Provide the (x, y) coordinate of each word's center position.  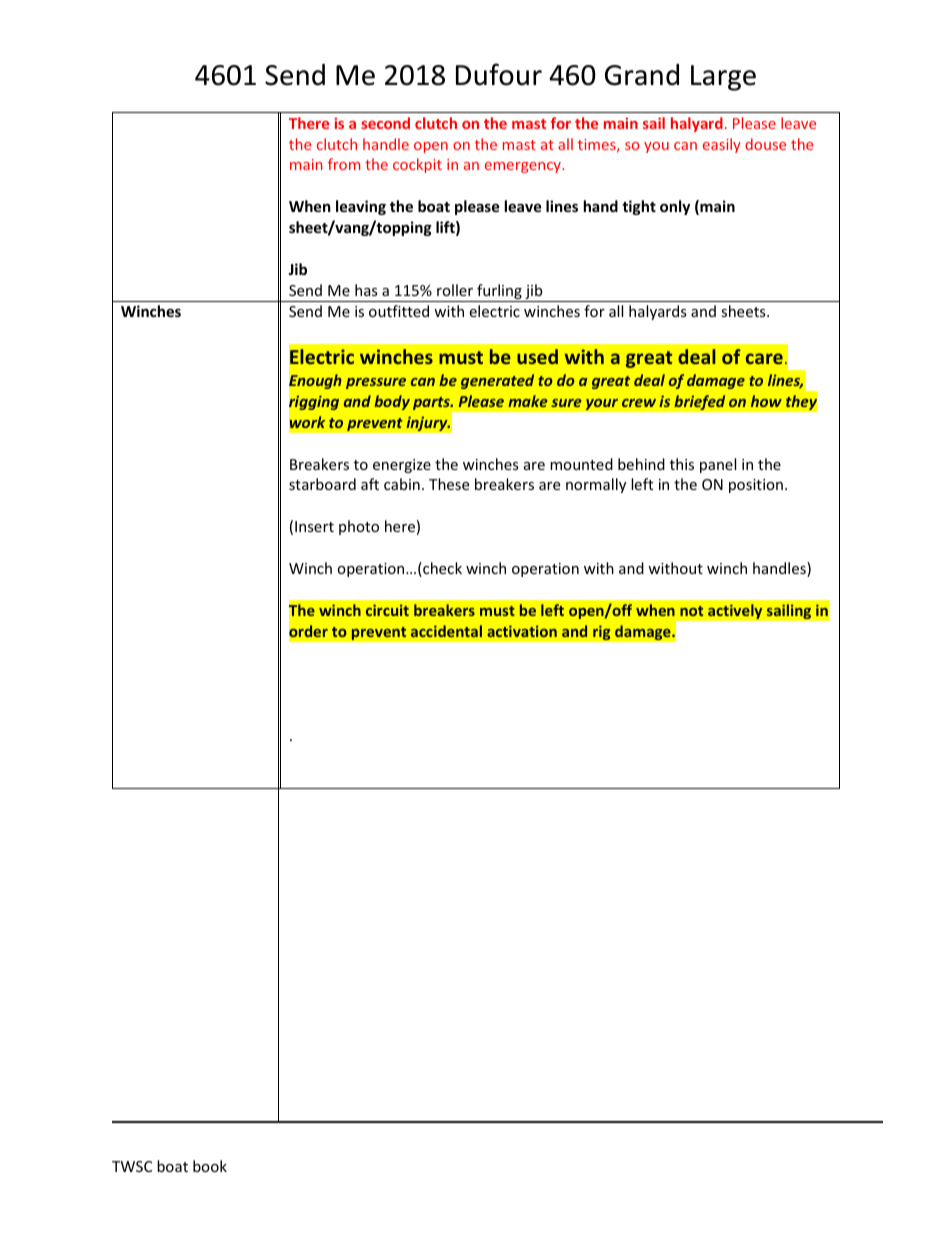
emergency (524, 167)
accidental (446, 631)
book (210, 1166)
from (344, 164)
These (449, 484)
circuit (387, 610)
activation (522, 631)
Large (723, 78)
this (682, 464)
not (691, 611)
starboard (322, 484)
